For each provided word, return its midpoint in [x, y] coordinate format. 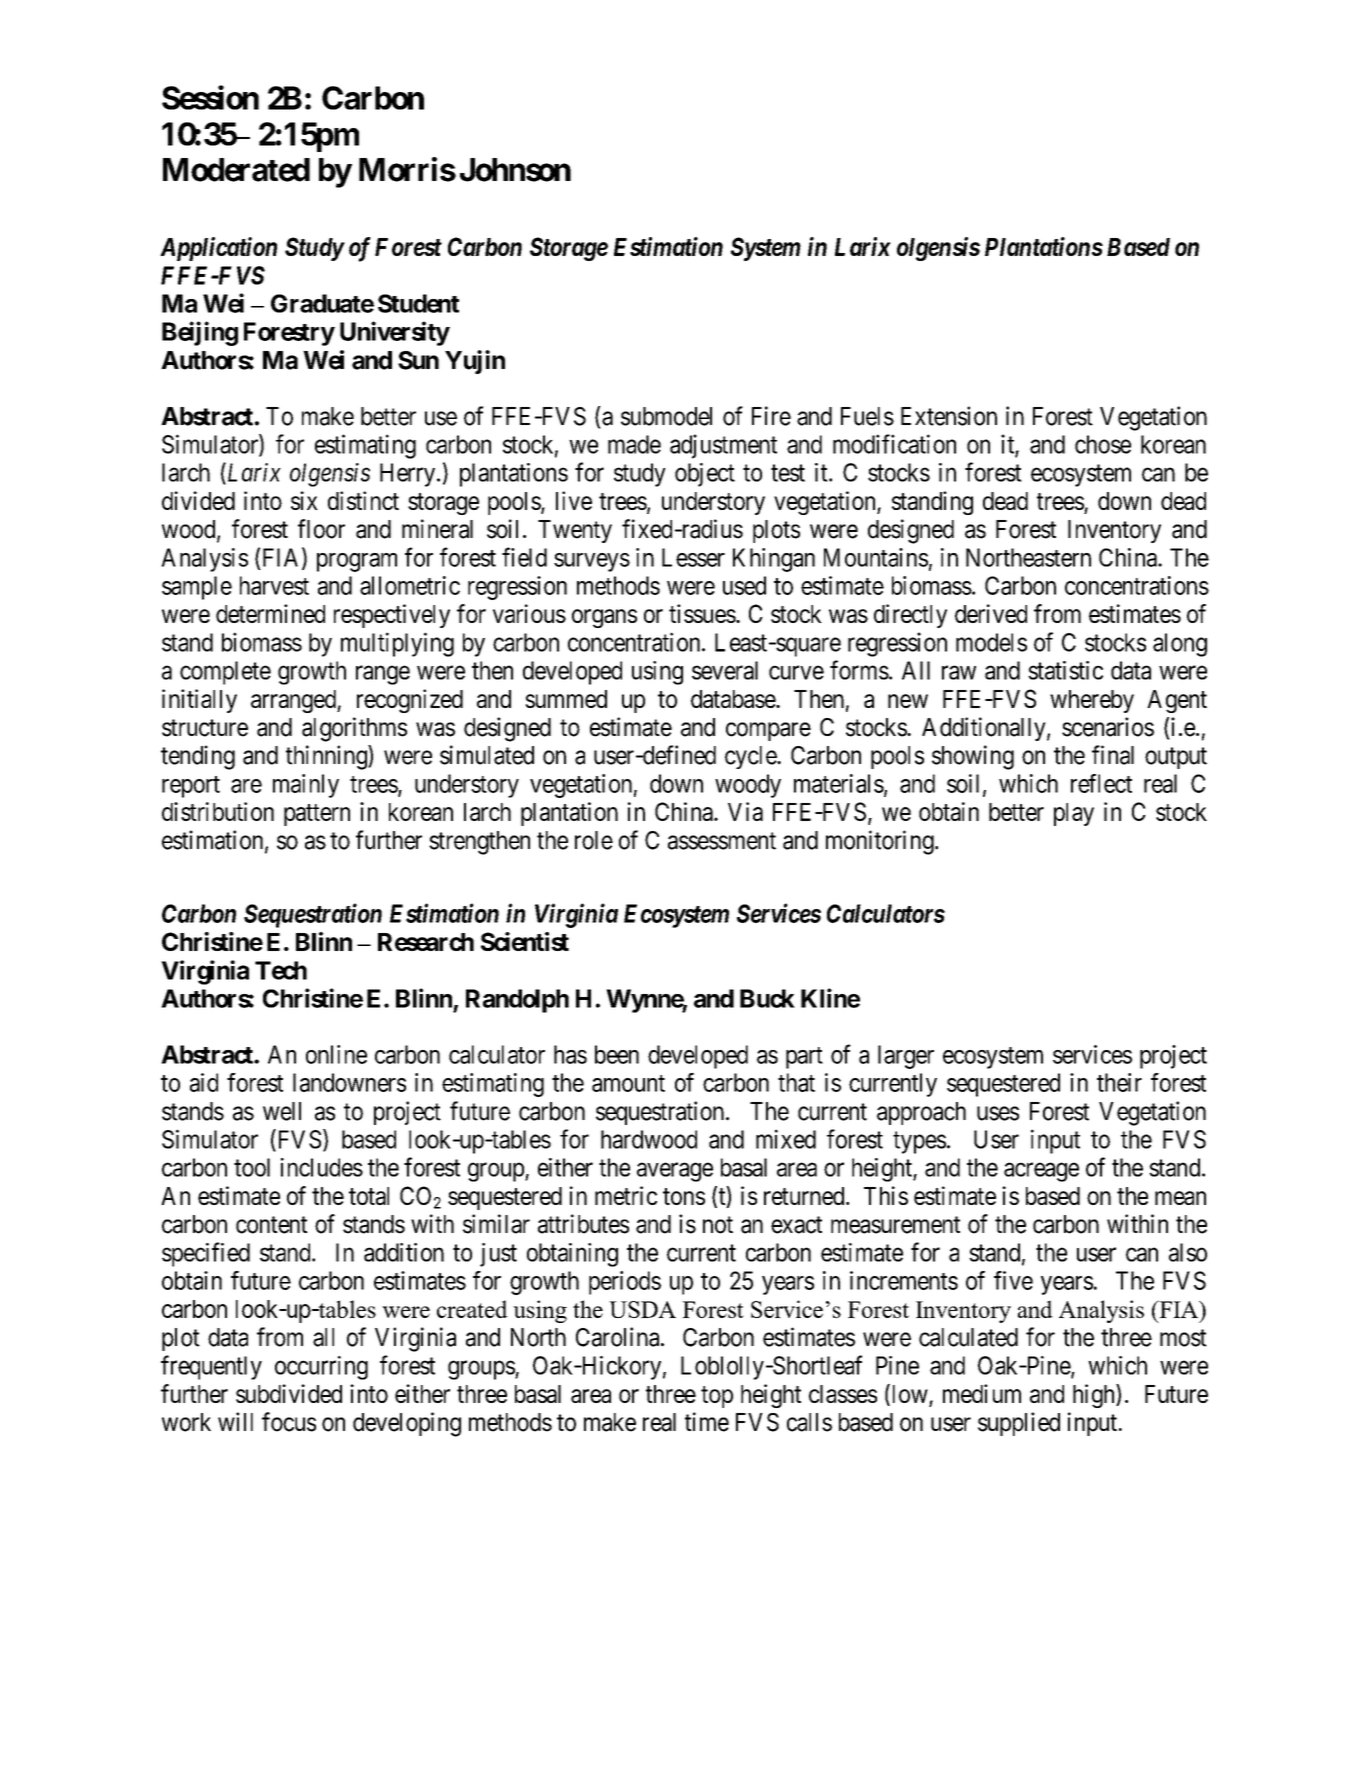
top [717, 1397]
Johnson [515, 170]
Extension [949, 416]
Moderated [236, 170]
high [1095, 1396]
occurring [321, 1368]
